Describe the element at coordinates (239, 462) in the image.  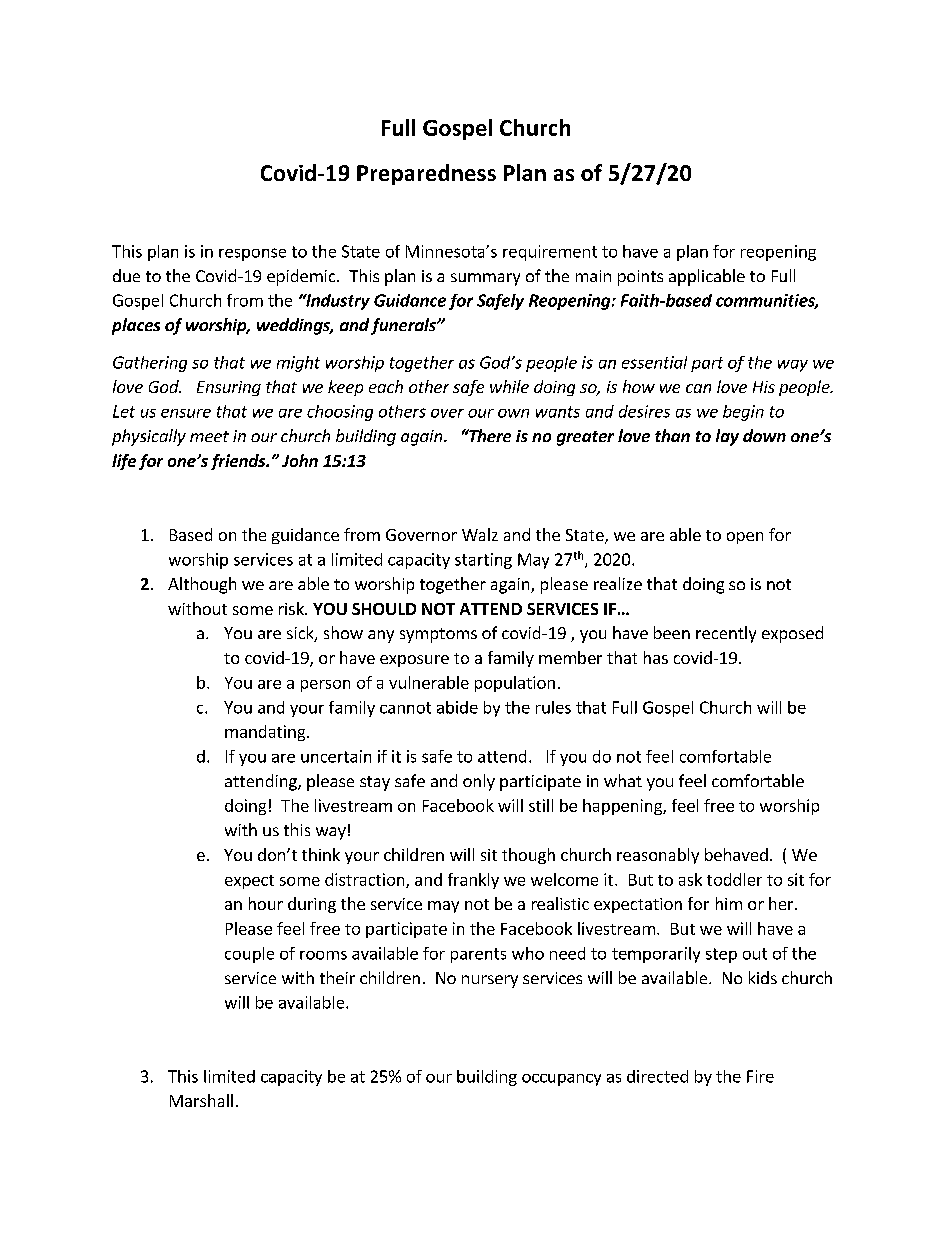
I see `friends` at that location.
